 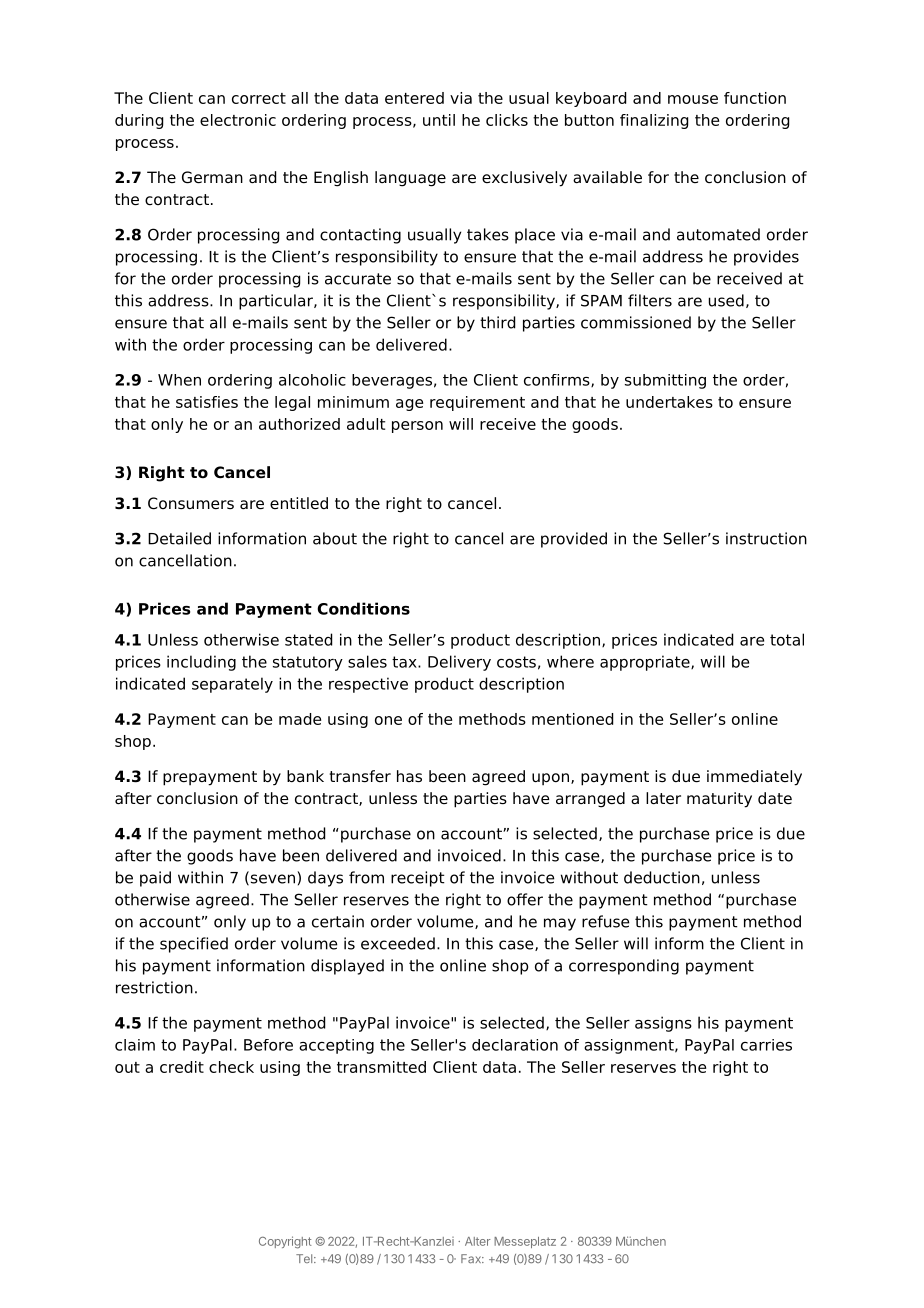 What do you see at coordinates (646, 663) in the image?
I see `appropriate` at bounding box center [646, 663].
